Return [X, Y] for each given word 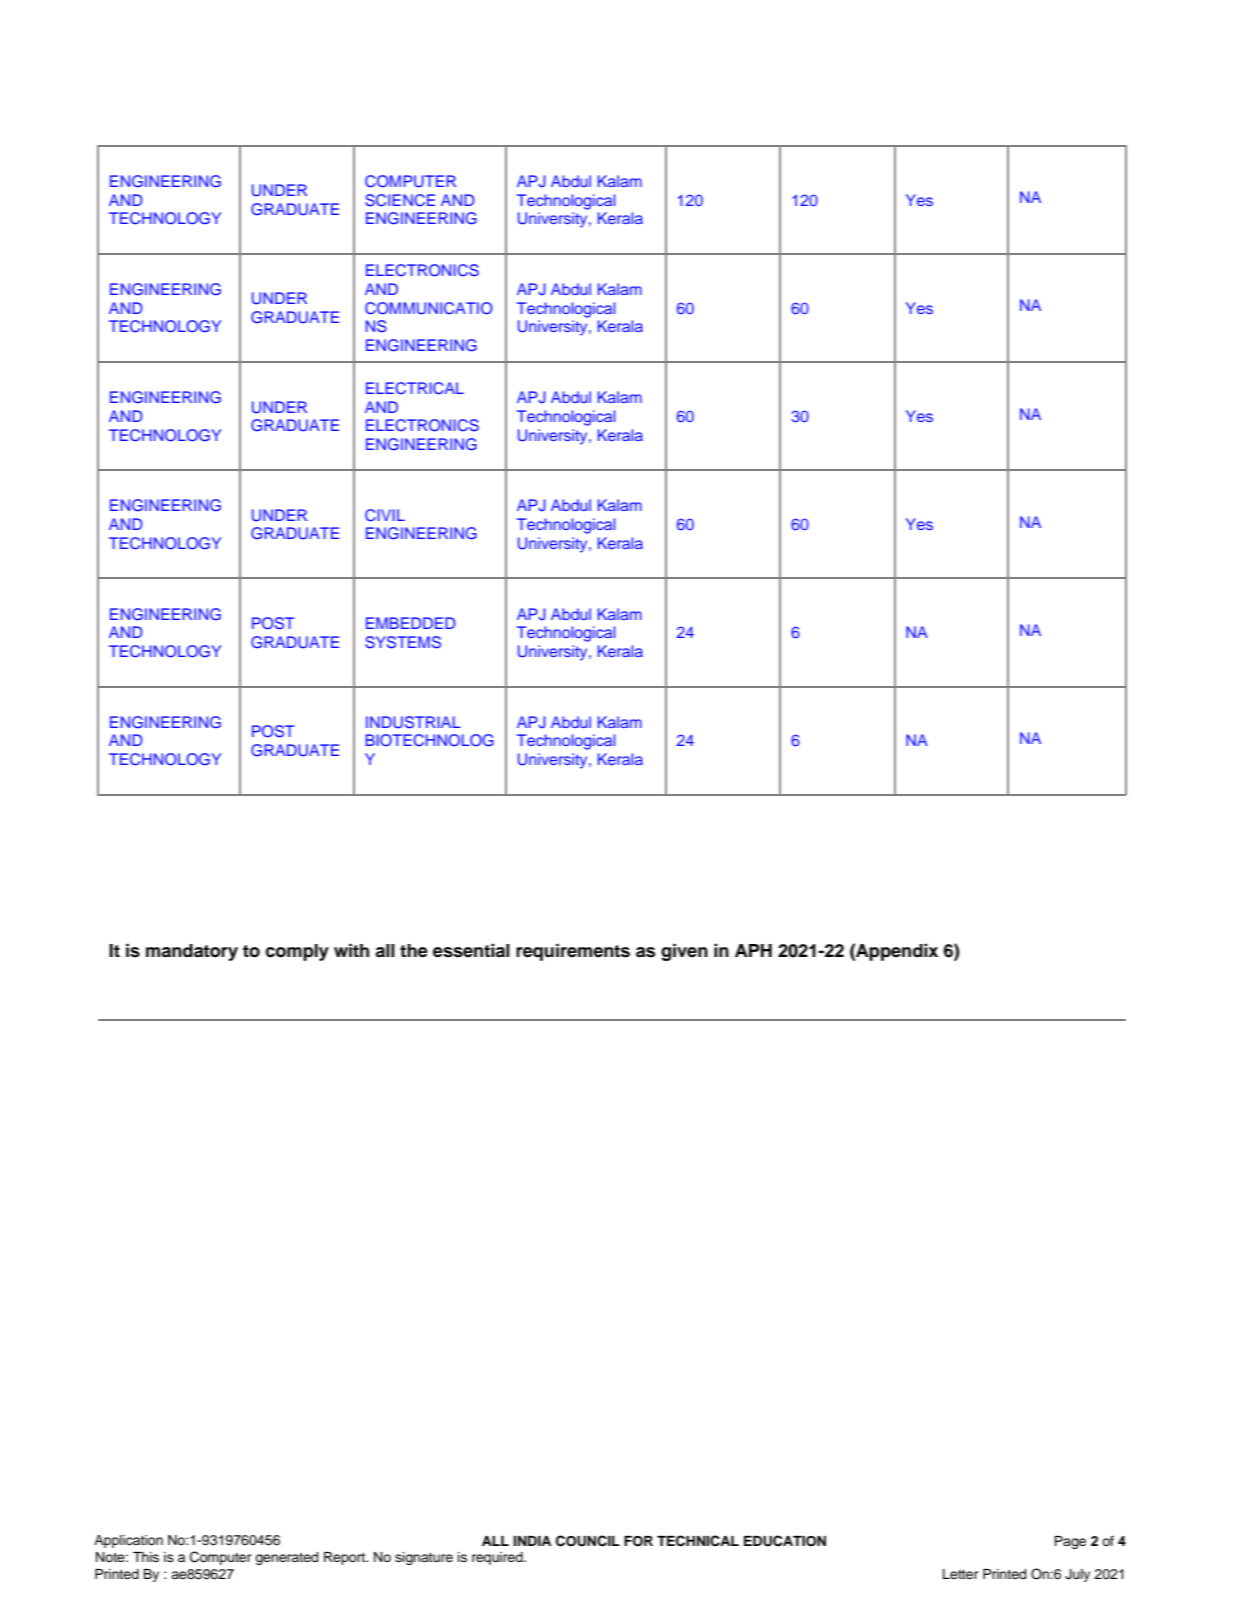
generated [286, 1558]
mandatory [192, 952]
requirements [573, 952]
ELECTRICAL [415, 388]
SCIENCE [400, 200]
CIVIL [385, 515]
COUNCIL [588, 1541]
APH [753, 950]
